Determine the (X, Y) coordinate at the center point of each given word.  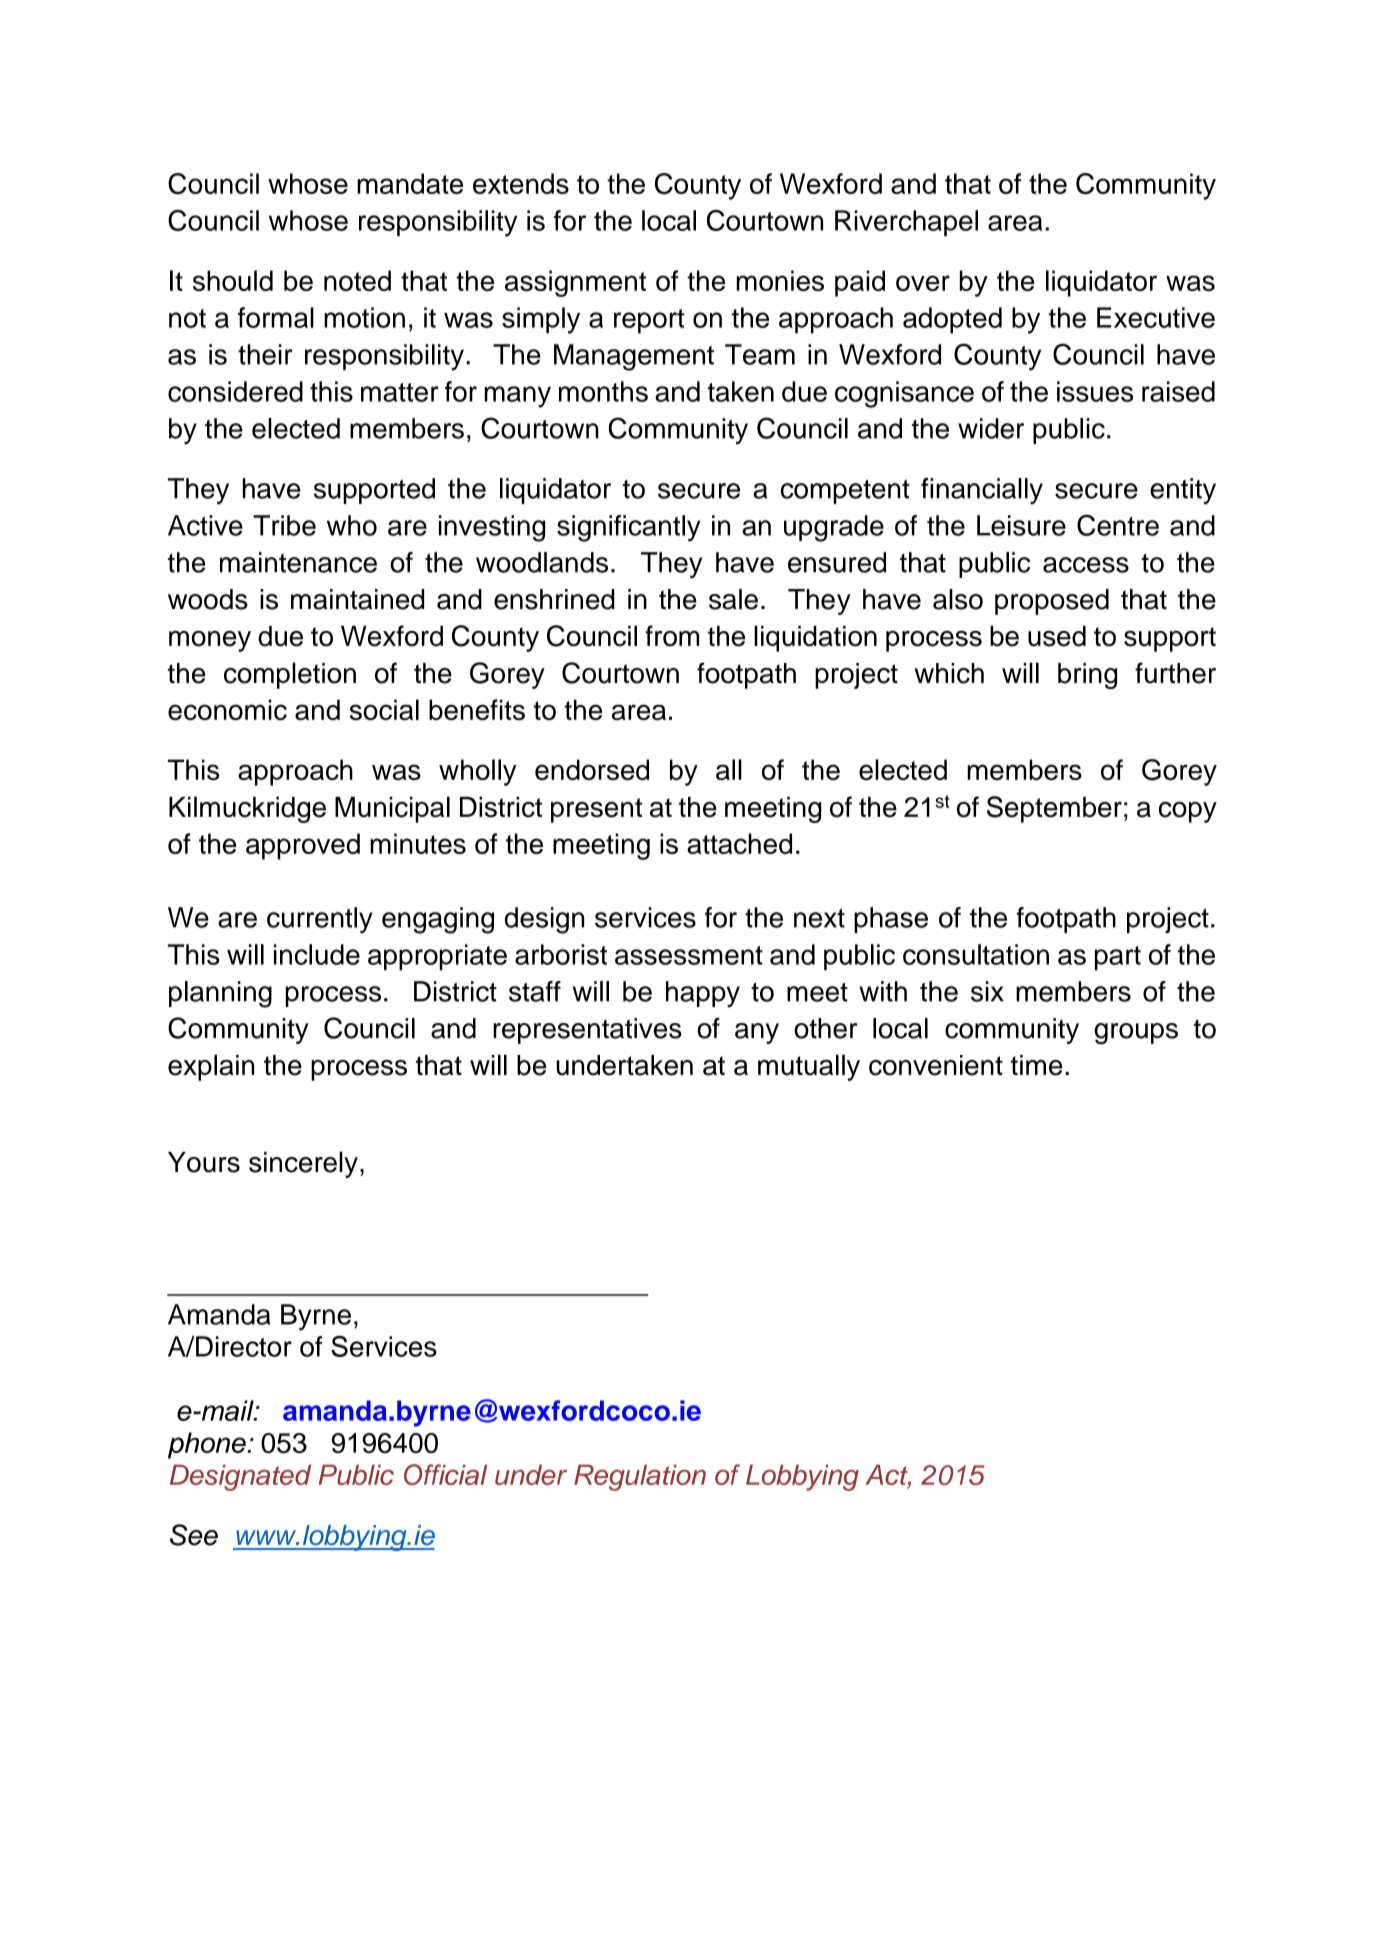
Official (445, 1474)
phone (208, 1445)
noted (357, 280)
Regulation (640, 1477)
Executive (1156, 317)
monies (780, 280)
